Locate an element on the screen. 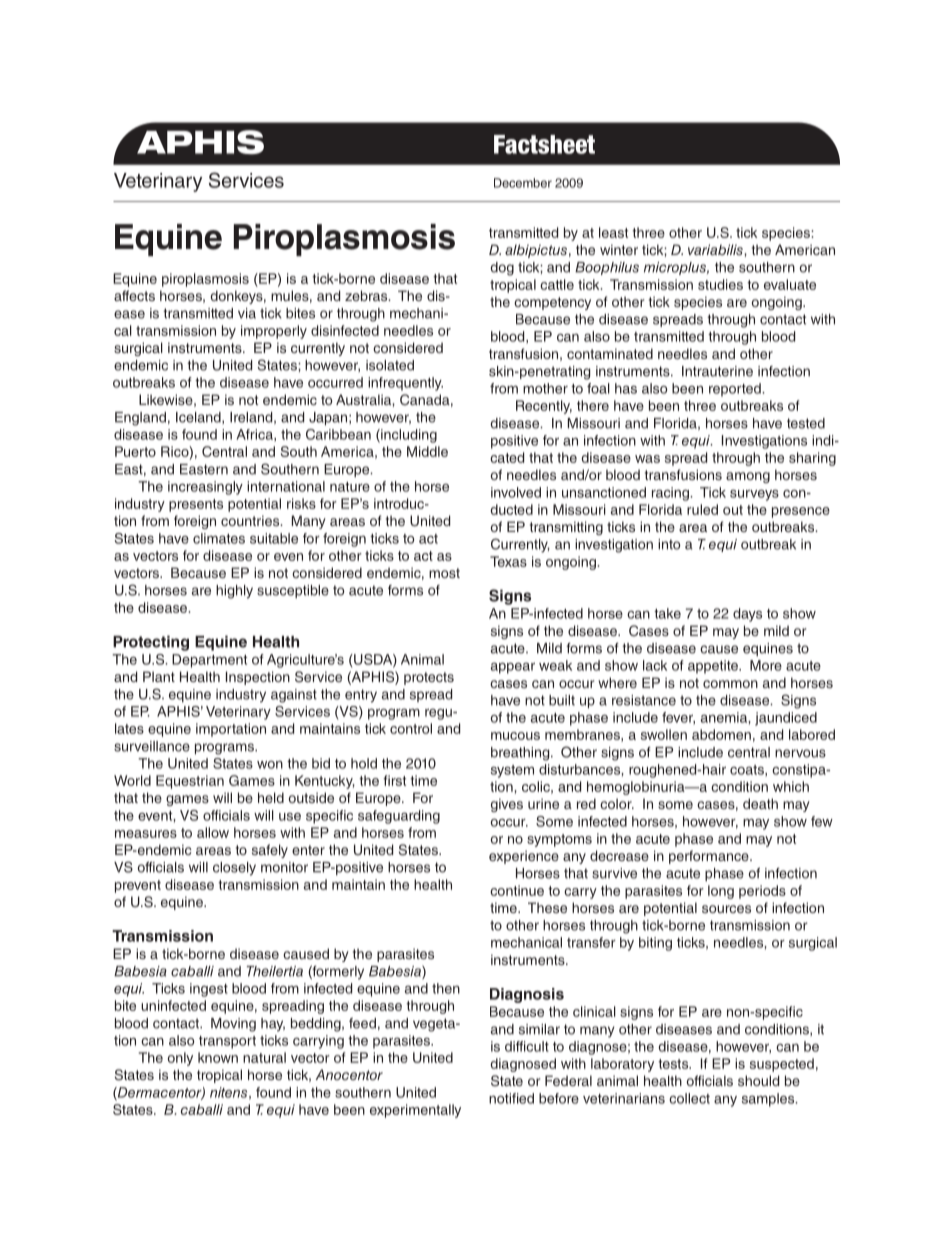 Image resolution: width=952 pixels, height=1233 pixels. involved is located at coordinates (516, 492).
